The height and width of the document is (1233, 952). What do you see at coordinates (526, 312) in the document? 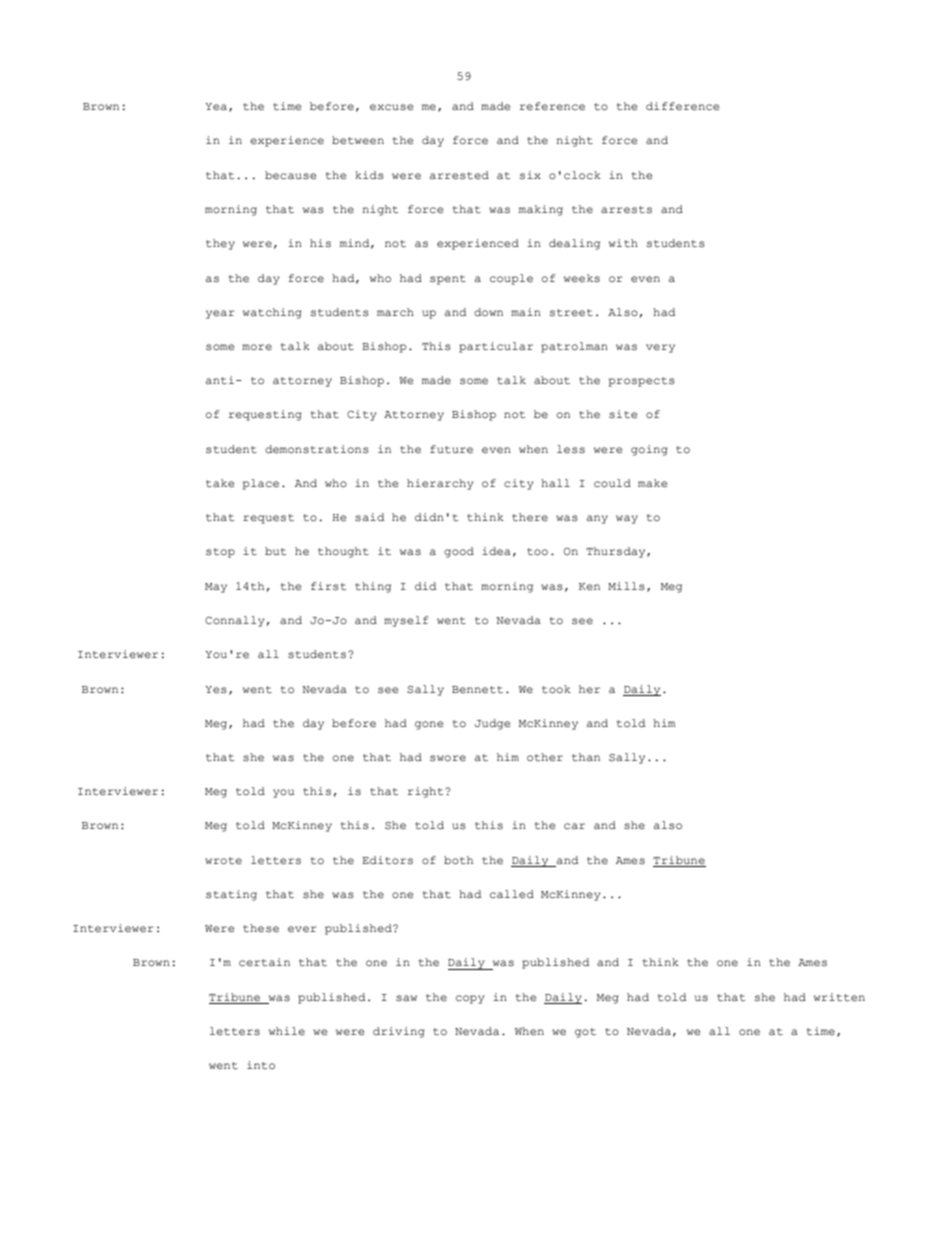
I see `main` at bounding box center [526, 312].
